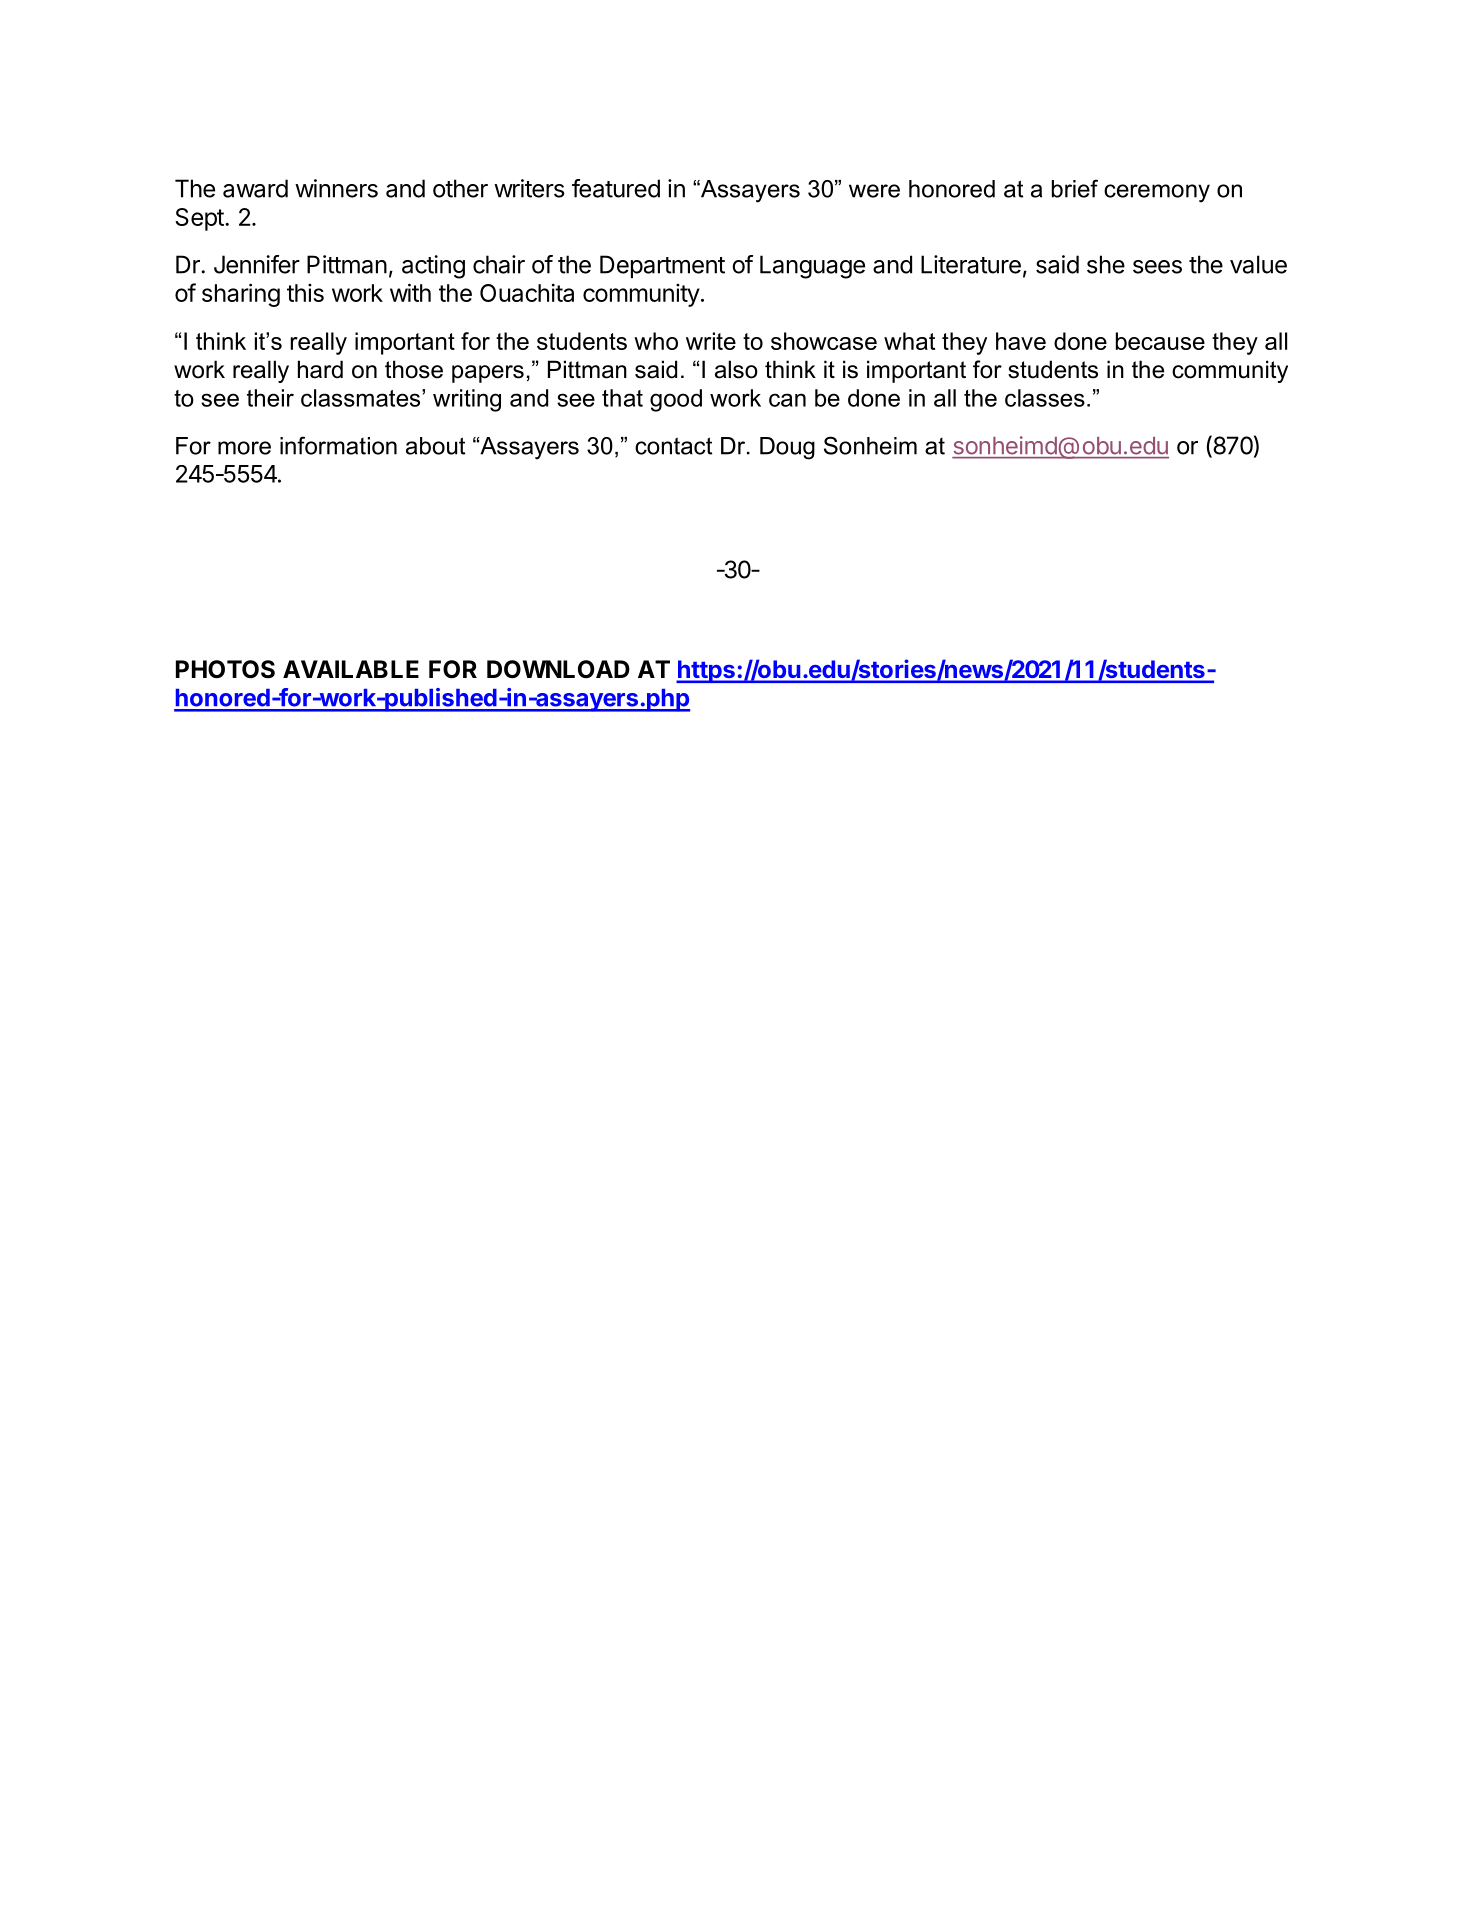 Image resolution: width=1480 pixels, height=1915 pixels. I want to click on winners, so click(336, 188).
